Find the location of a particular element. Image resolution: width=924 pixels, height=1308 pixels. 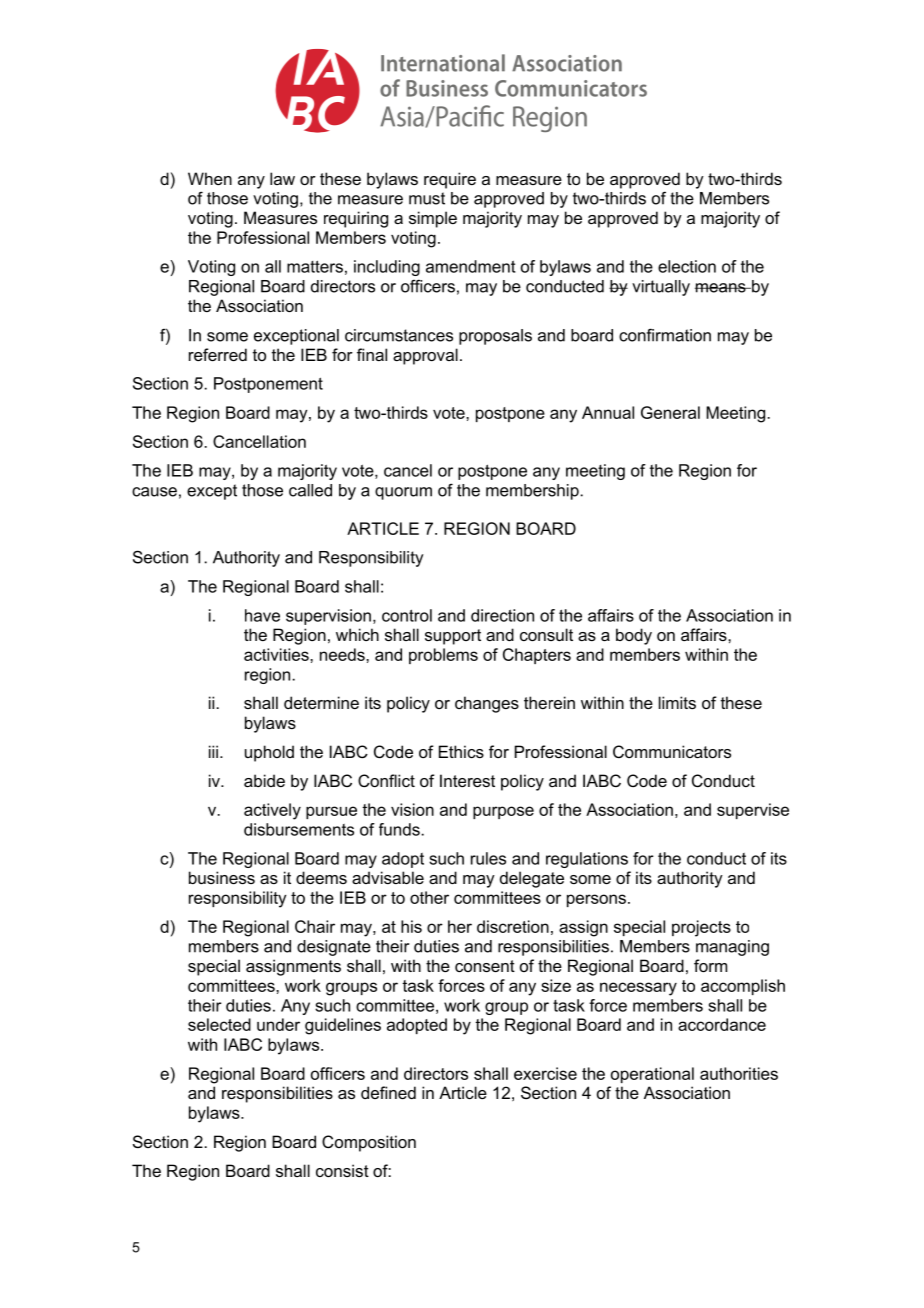

When is located at coordinates (210, 178).
